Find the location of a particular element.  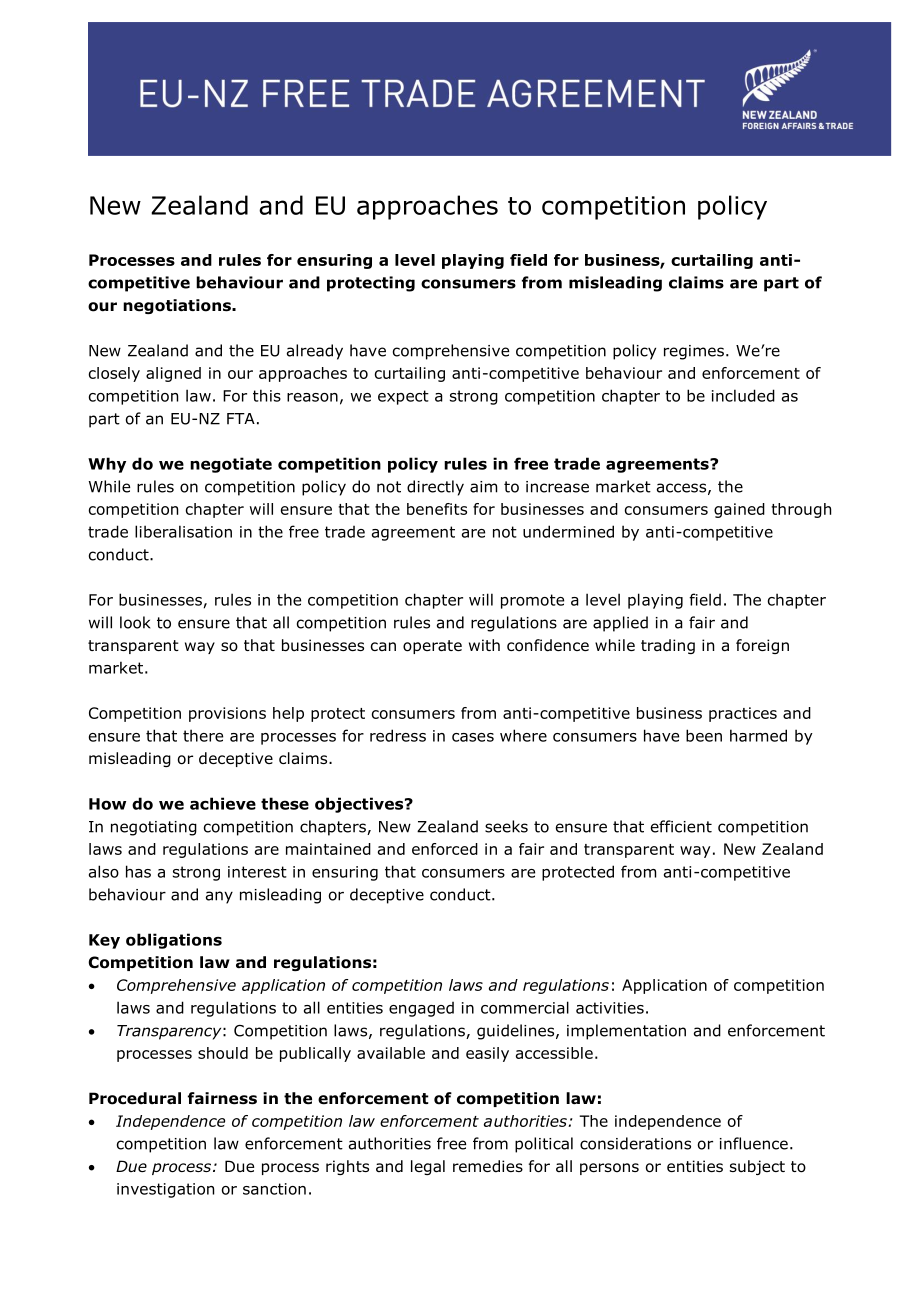

been is located at coordinates (704, 735).
